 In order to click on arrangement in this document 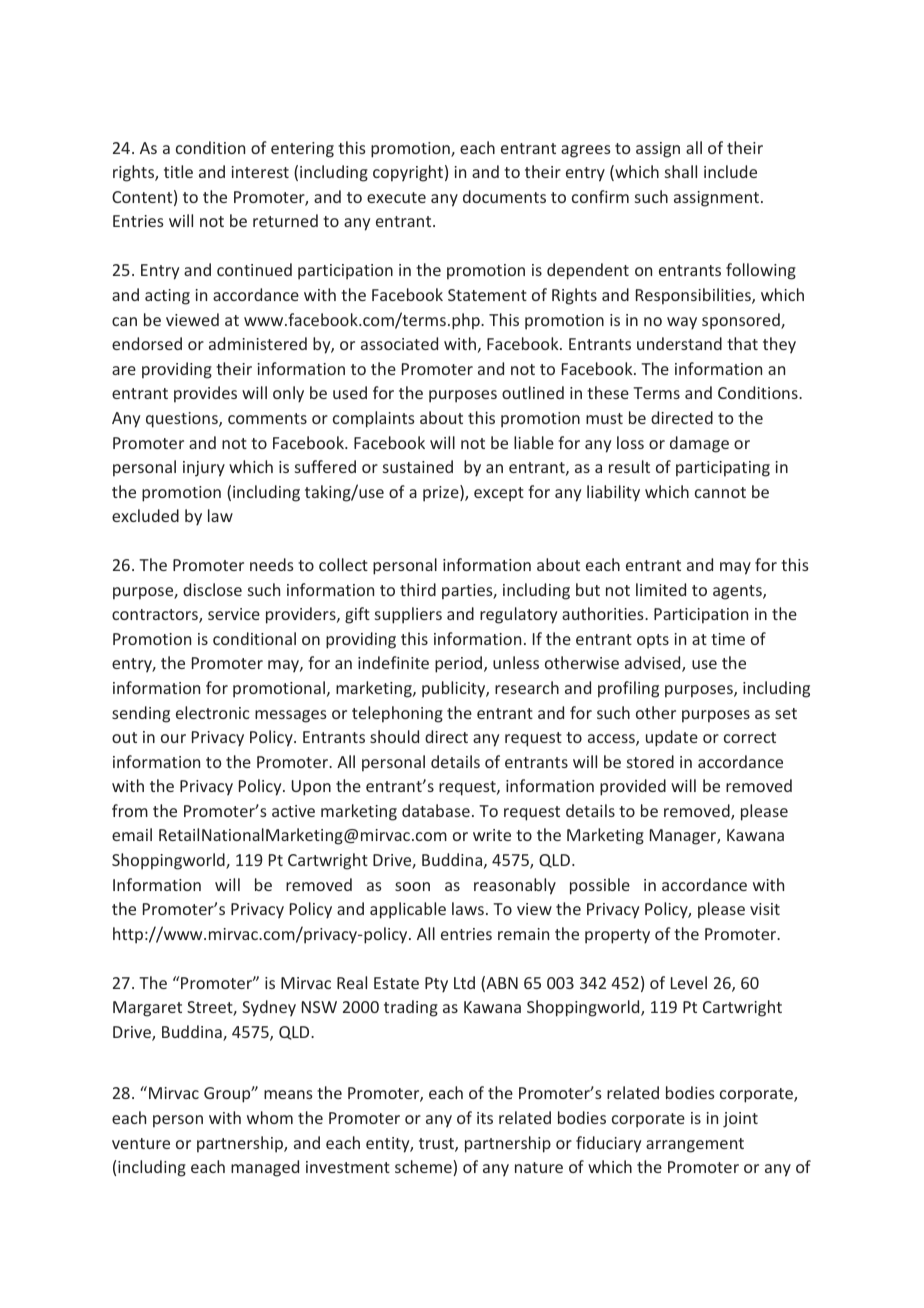, I will do `click(695, 1145)`.
